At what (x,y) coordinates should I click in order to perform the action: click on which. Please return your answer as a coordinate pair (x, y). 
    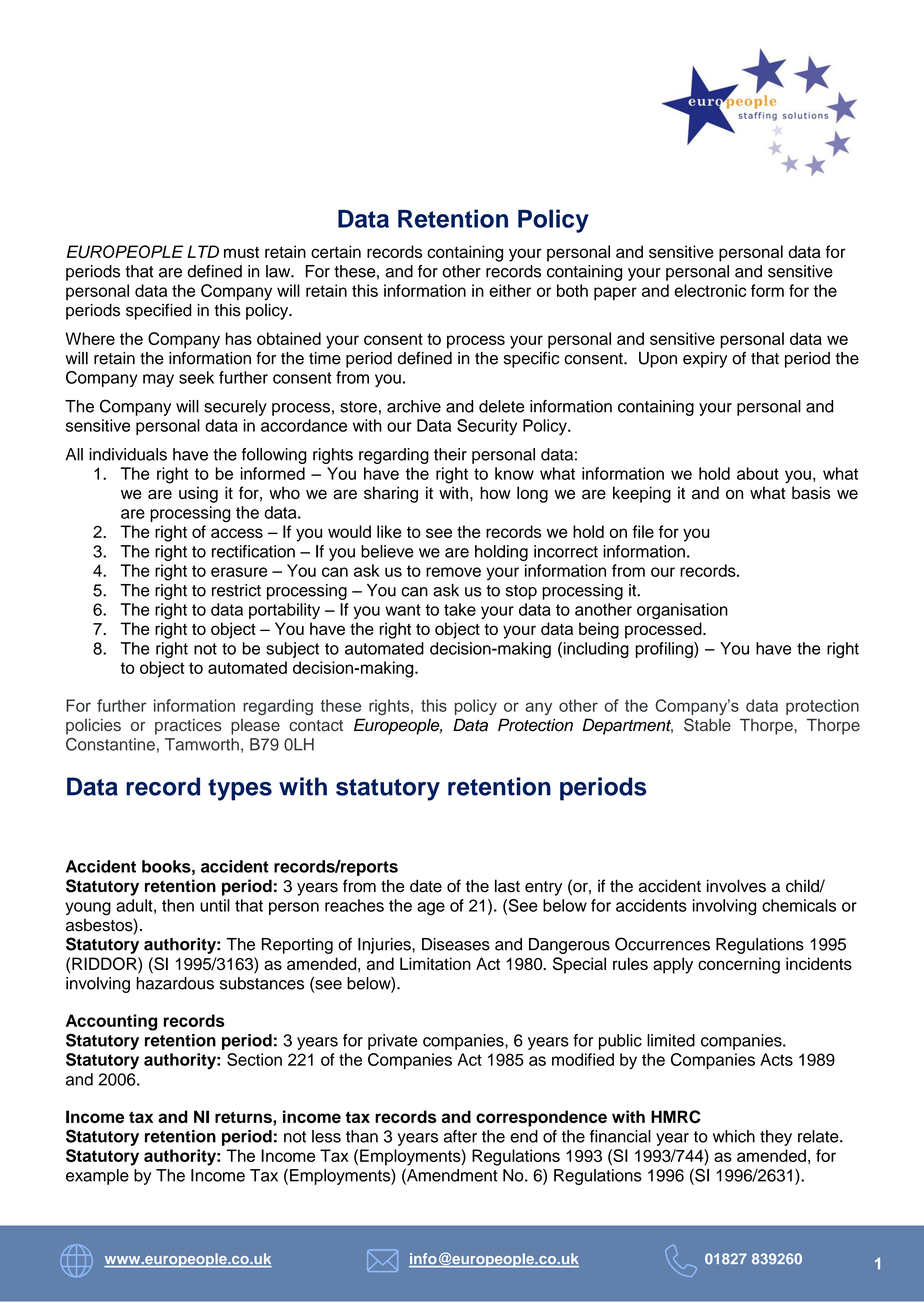
    Looking at the image, I should click on (734, 1136).
